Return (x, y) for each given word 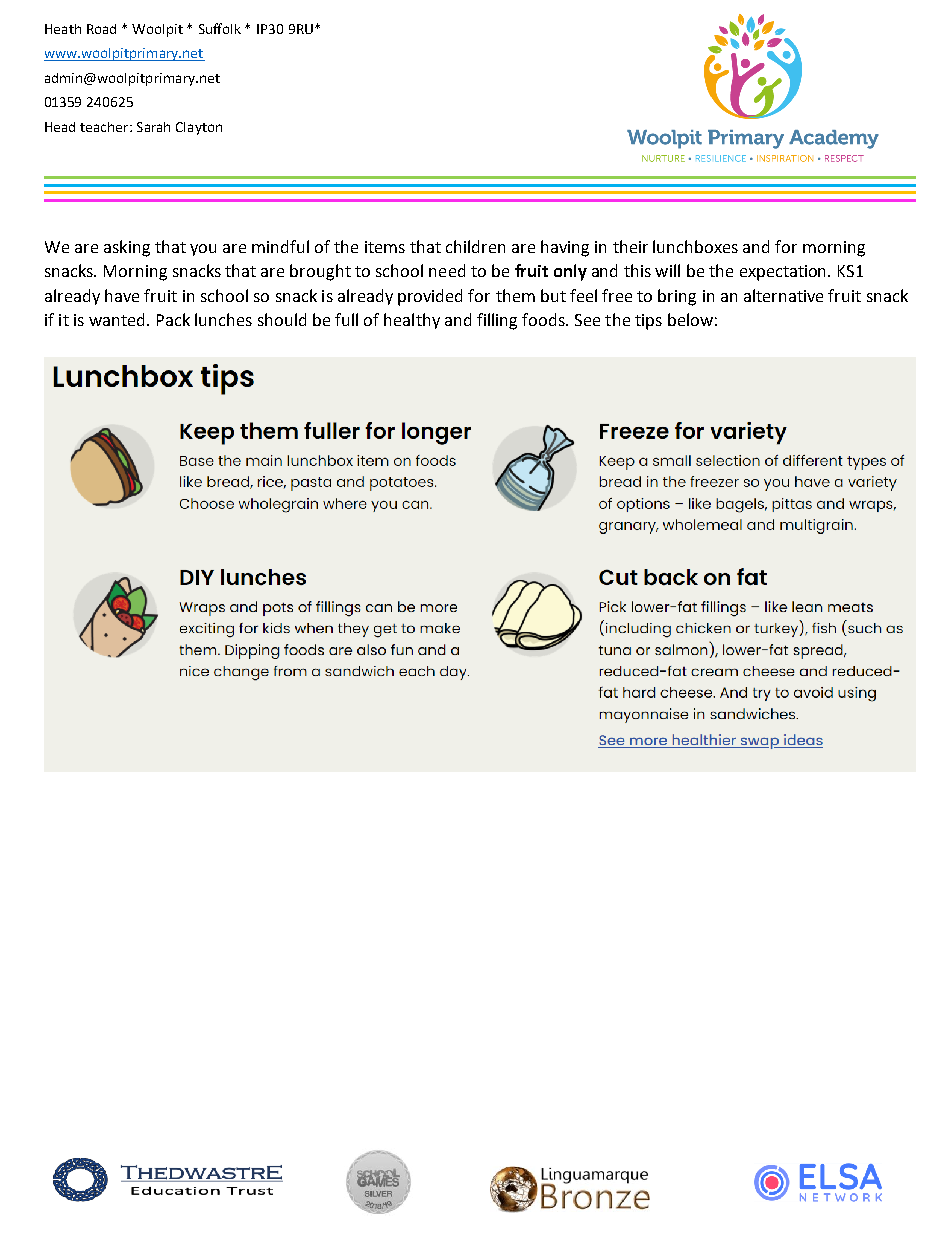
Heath (63, 29)
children (475, 246)
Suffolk (220, 28)
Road (101, 29)
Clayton (199, 128)
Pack (173, 319)
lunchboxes (695, 246)
